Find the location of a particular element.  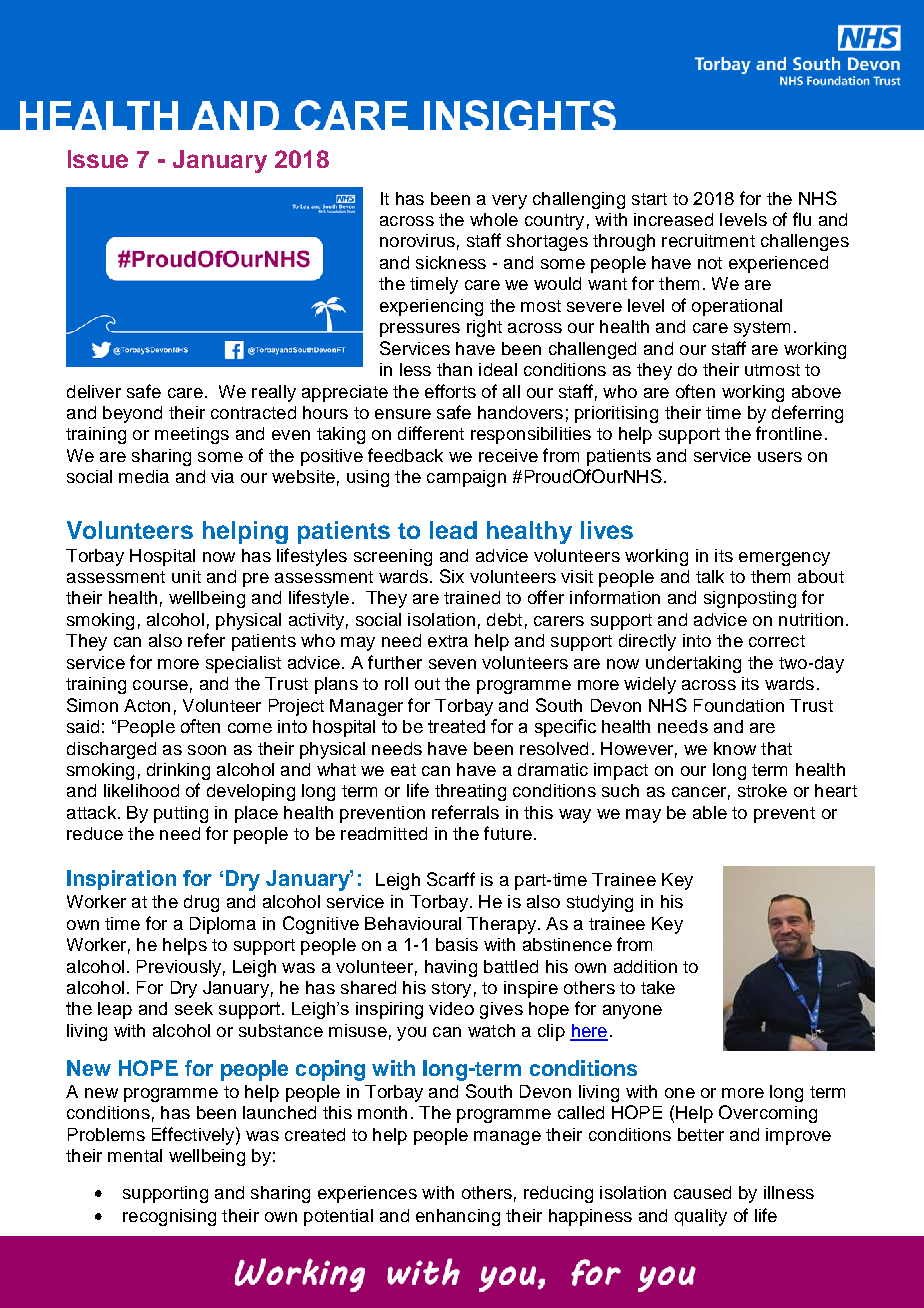

Issue is located at coordinates (98, 159).
